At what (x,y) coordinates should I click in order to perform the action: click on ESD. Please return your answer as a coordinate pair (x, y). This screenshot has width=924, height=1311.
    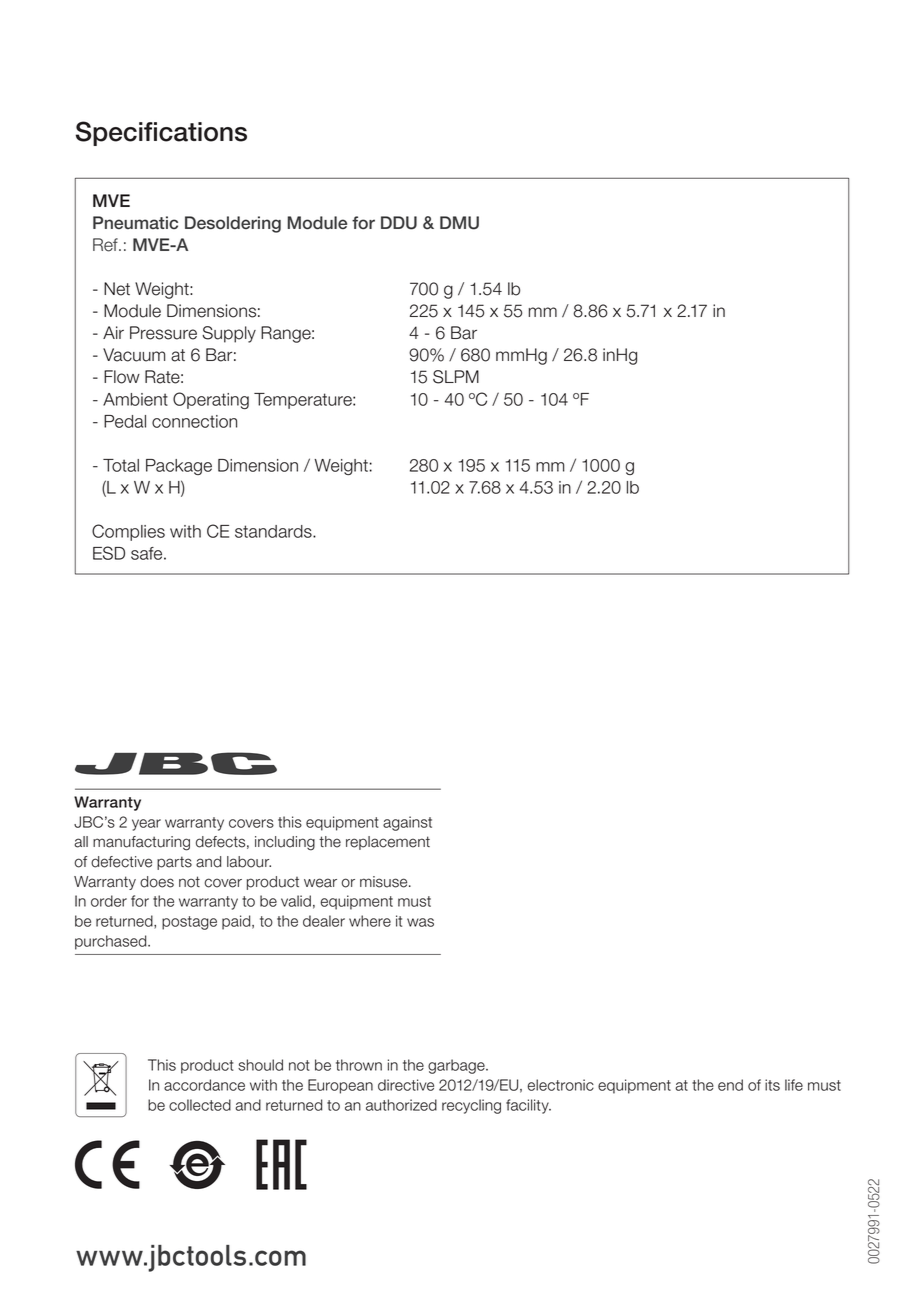
    Looking at the image, I should click on (109, 553).
